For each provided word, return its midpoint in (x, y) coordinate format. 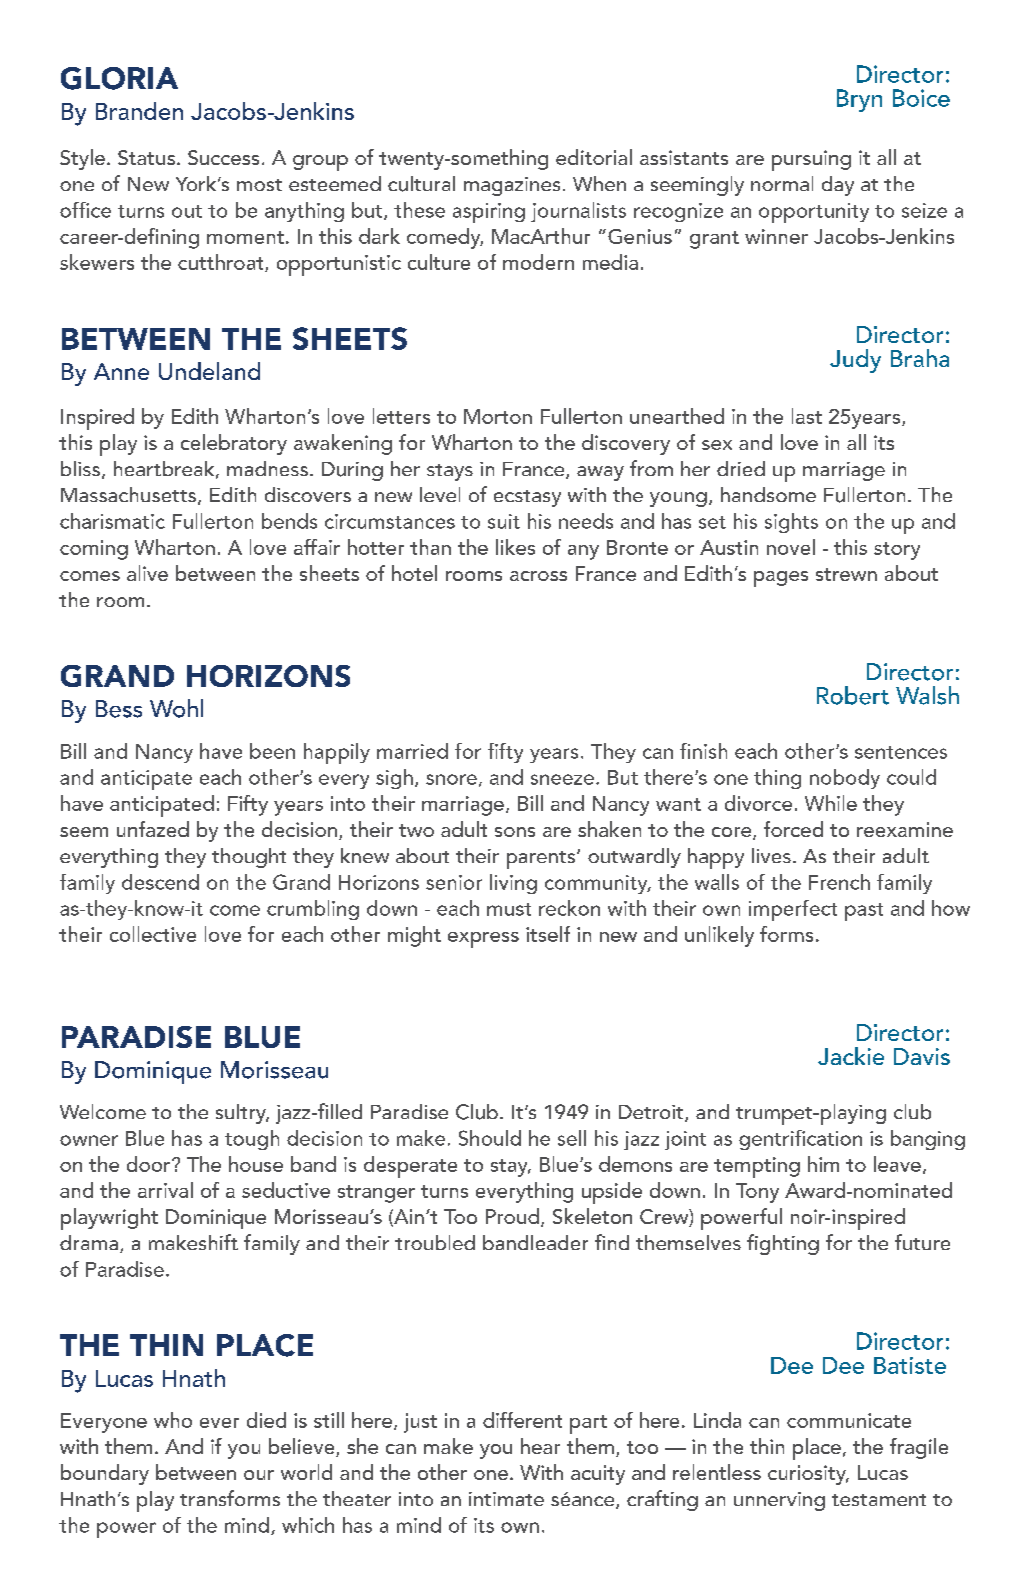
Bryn (859, 100)
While (831, 803)
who (173, 1420)
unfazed (153, 829)
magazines (512, 186)
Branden (139, 111)
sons (515, 832)
